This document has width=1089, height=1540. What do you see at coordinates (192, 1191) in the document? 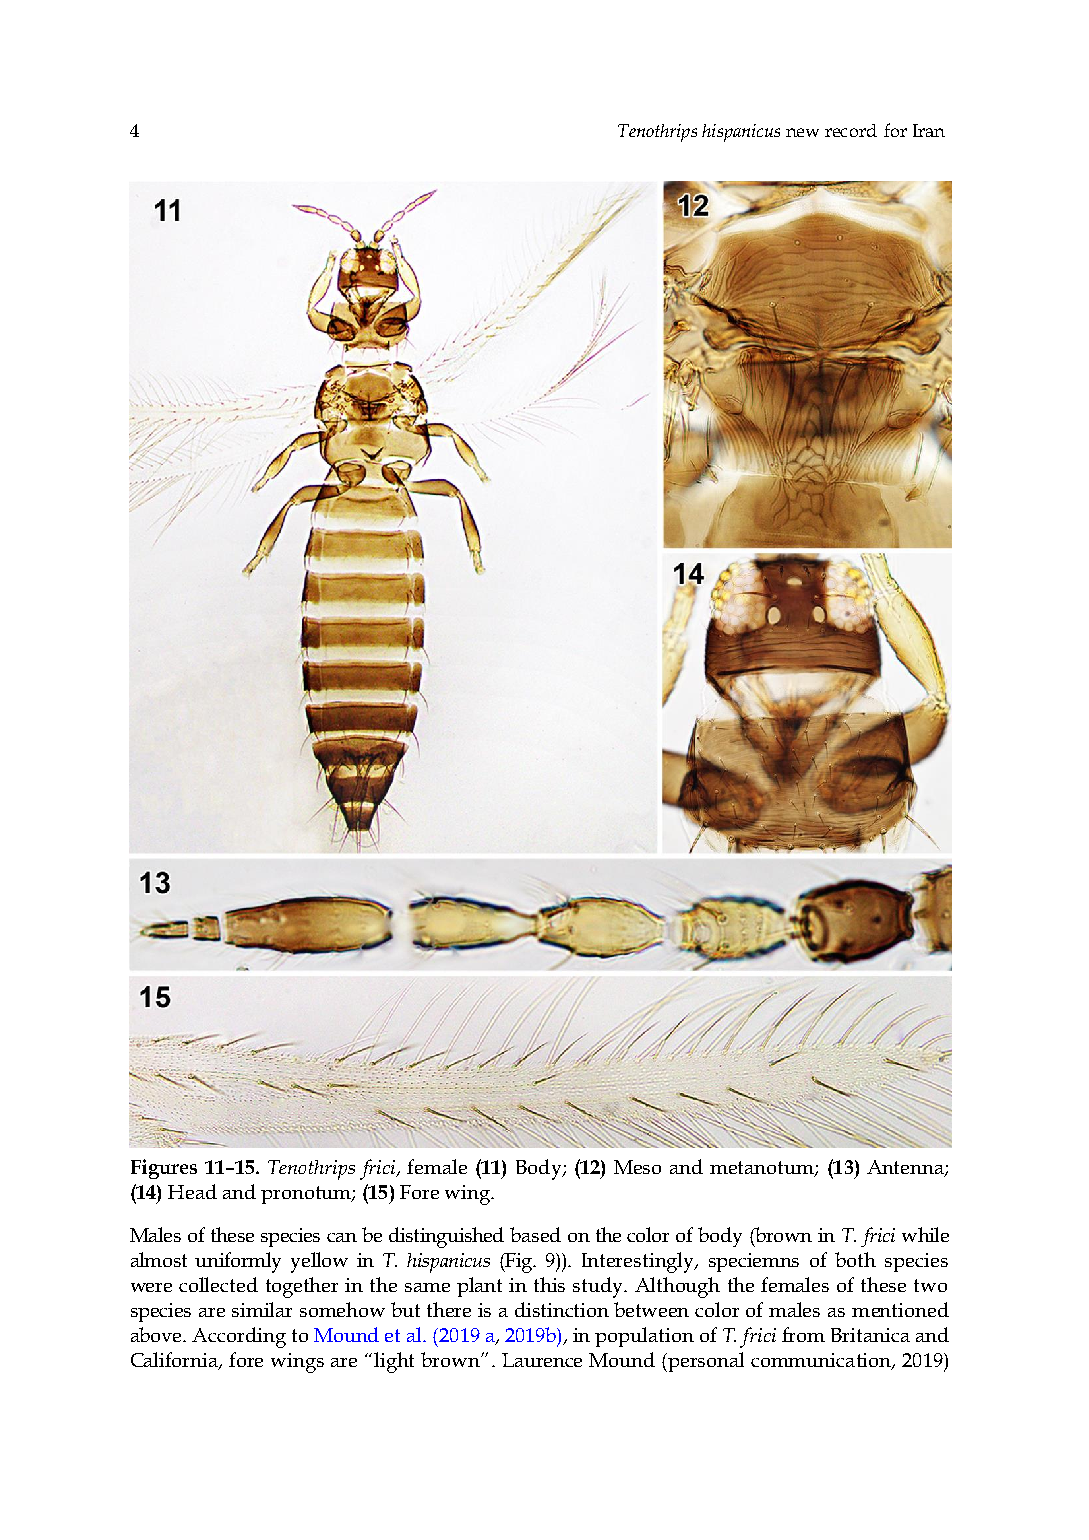
I see `Head` at bounding box center [192, 1191].
